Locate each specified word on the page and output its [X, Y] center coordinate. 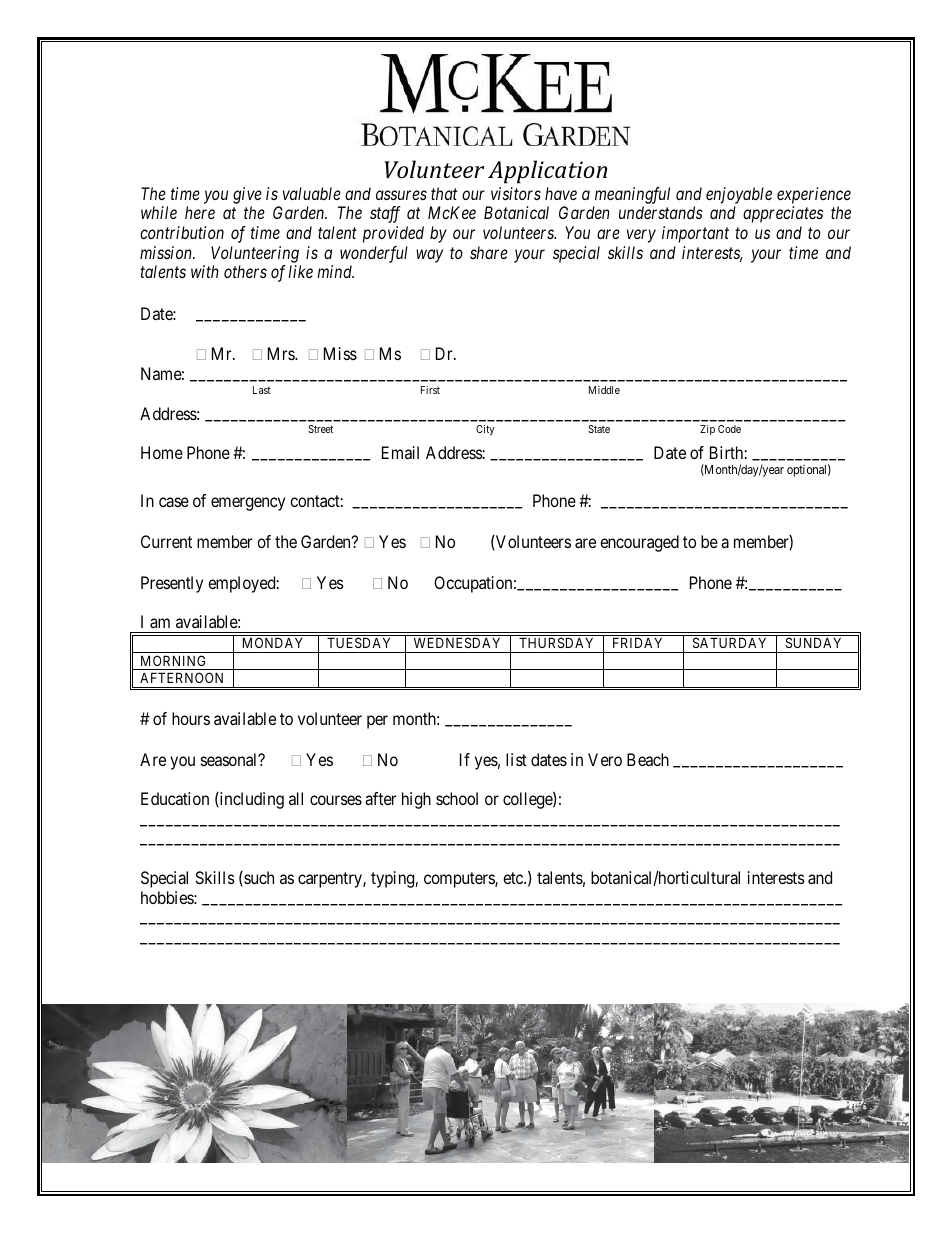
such [258, 878]
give [247, 195]
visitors [516, 193]
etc [514, 878]
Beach [648, 759]
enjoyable [739, 195]
